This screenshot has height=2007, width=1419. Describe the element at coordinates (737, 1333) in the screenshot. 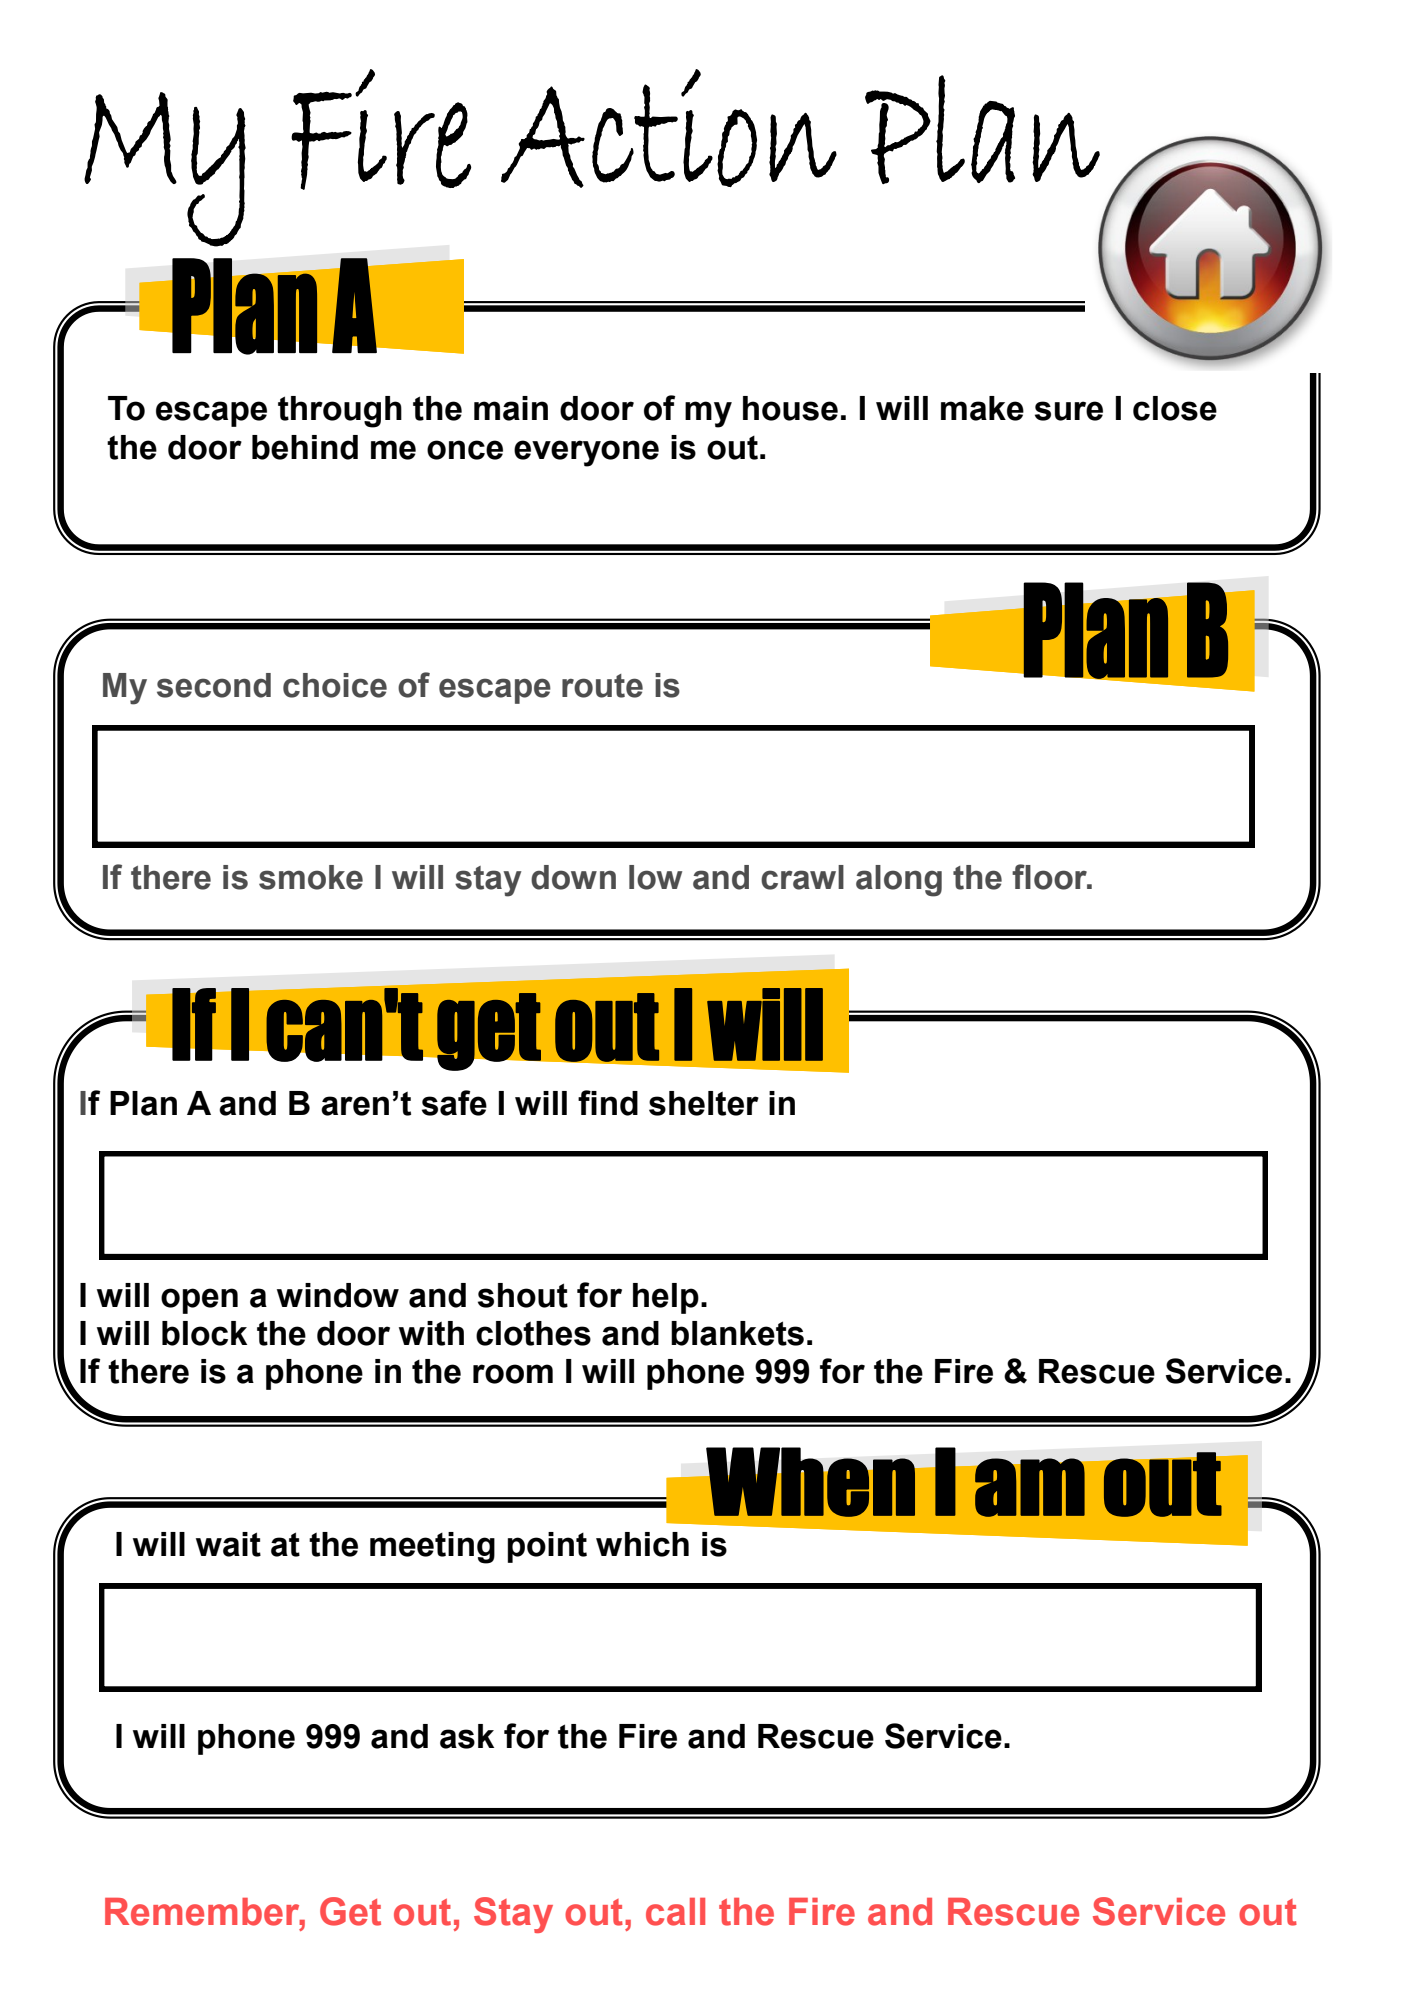

I see `blankets` at that location.
